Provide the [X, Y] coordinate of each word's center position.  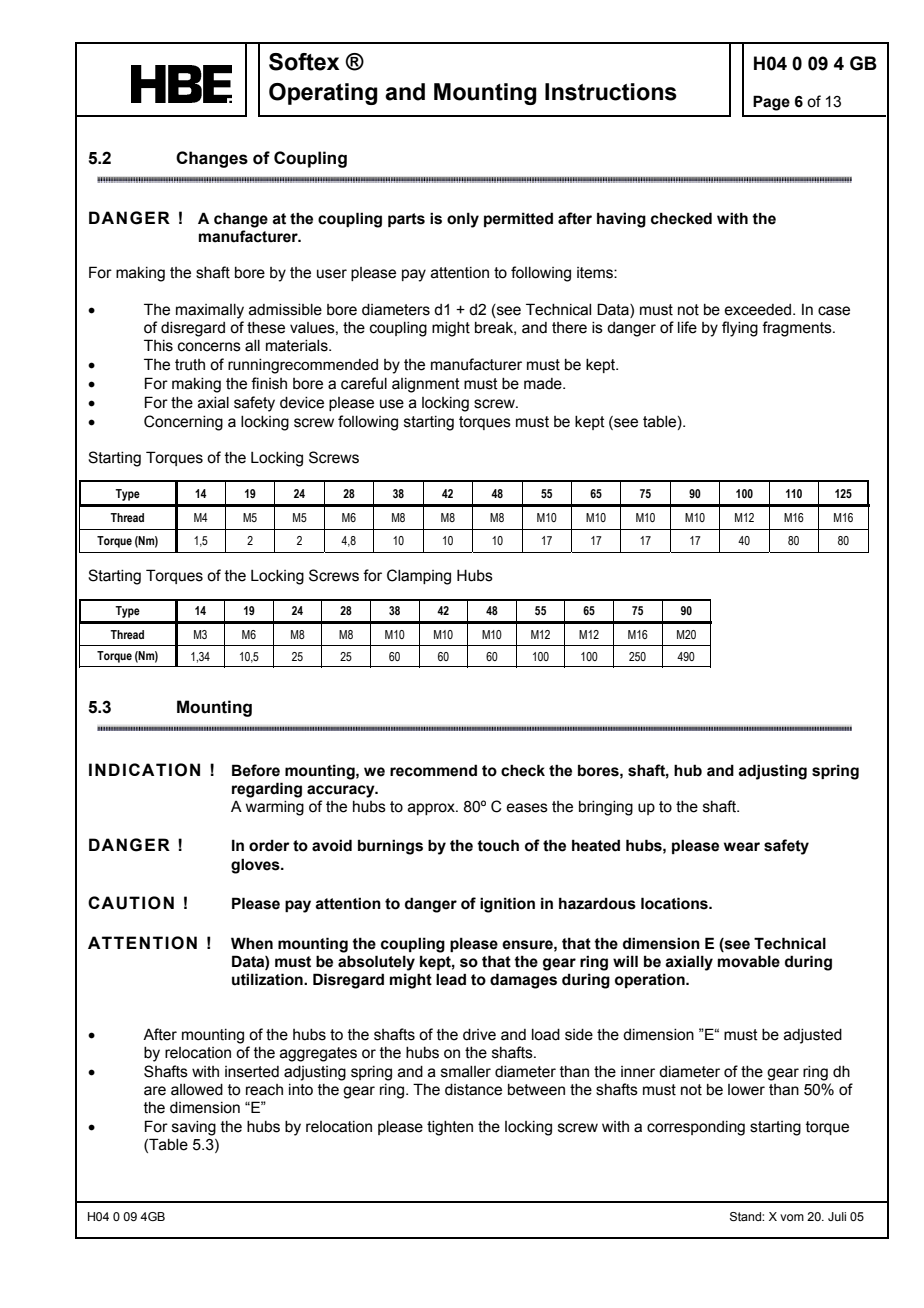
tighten [450, 1128]
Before [256, 770]
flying [740, 329]
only [463, 220]
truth [190, 365]
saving [194, 1128]
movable [749, 961]
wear [742, 847]
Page [771, 103]
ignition [507, 905]
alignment [426, 385]
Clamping [419, 577]
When [252, 943]
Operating [323, 94]
